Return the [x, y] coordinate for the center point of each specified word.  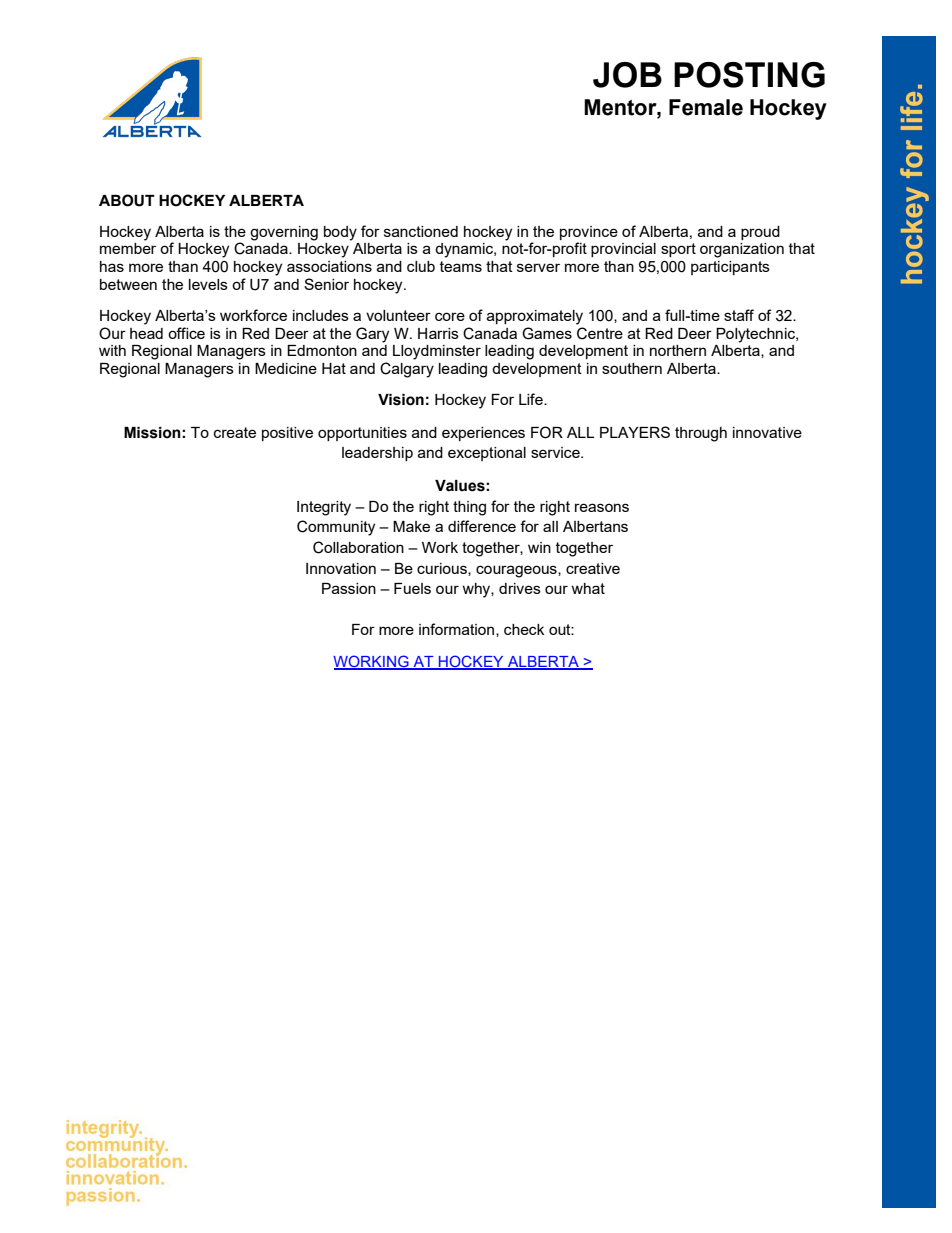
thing [469, 508]
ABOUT [127, 200]
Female [706, 107]
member [128, 248]
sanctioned [421, 231]
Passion [349, 588]
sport [678, 250]
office [186, 333]
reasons [602, 507]
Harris [438, 333]
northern [678, 350]
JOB [627, 75]
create [235, 432]
